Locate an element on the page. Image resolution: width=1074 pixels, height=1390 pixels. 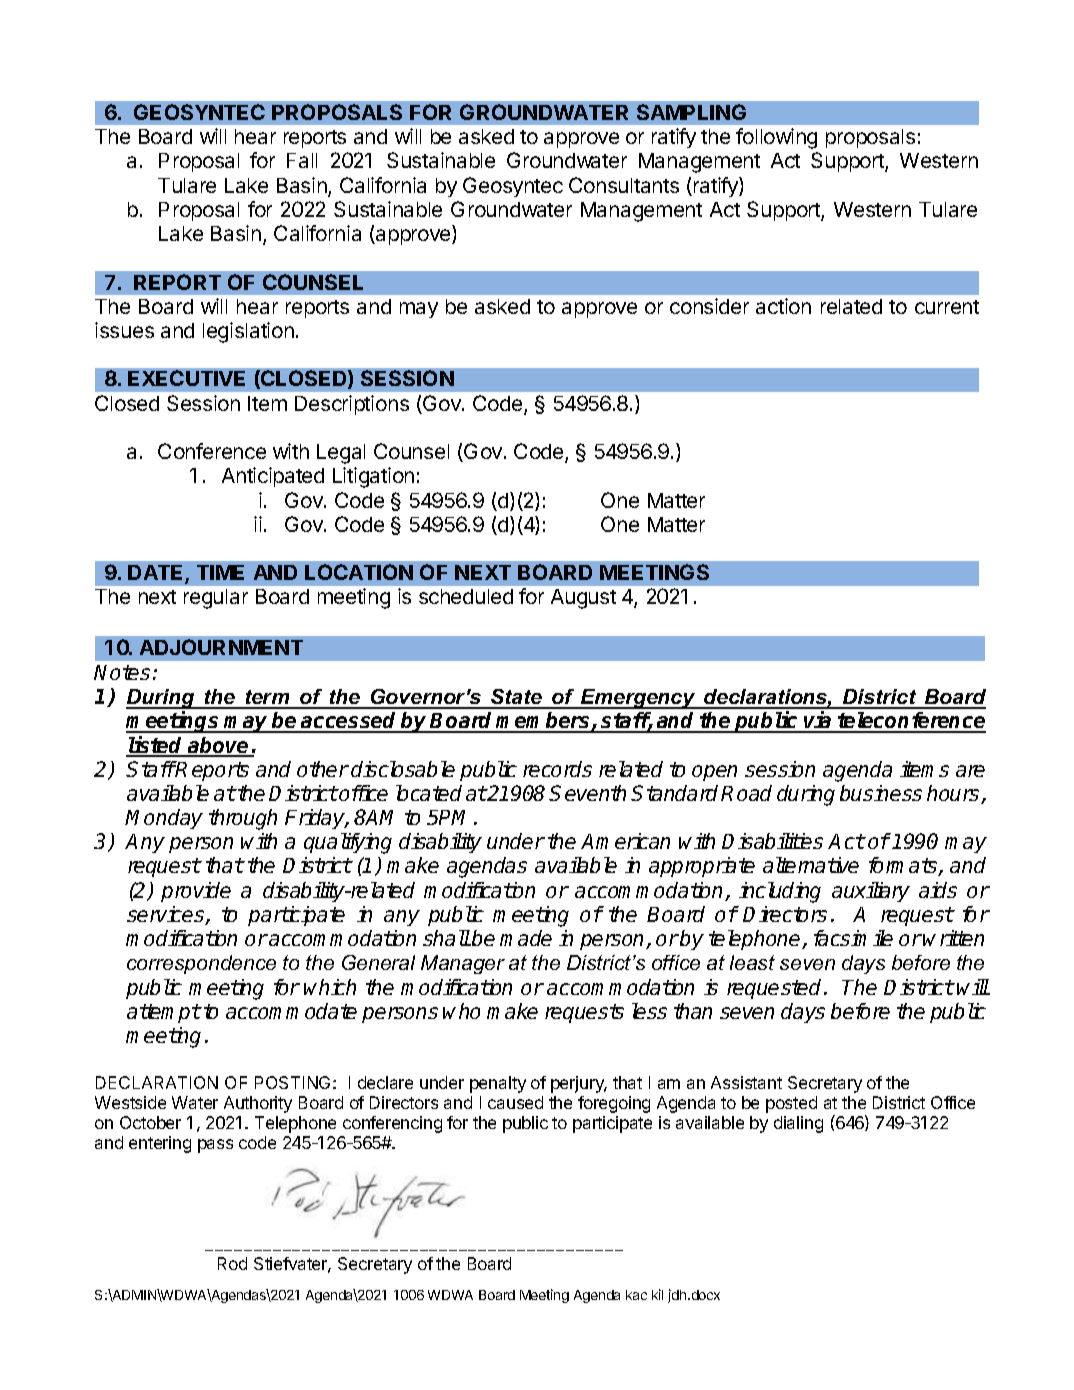
Fall is located at coordinates (302, 160).
